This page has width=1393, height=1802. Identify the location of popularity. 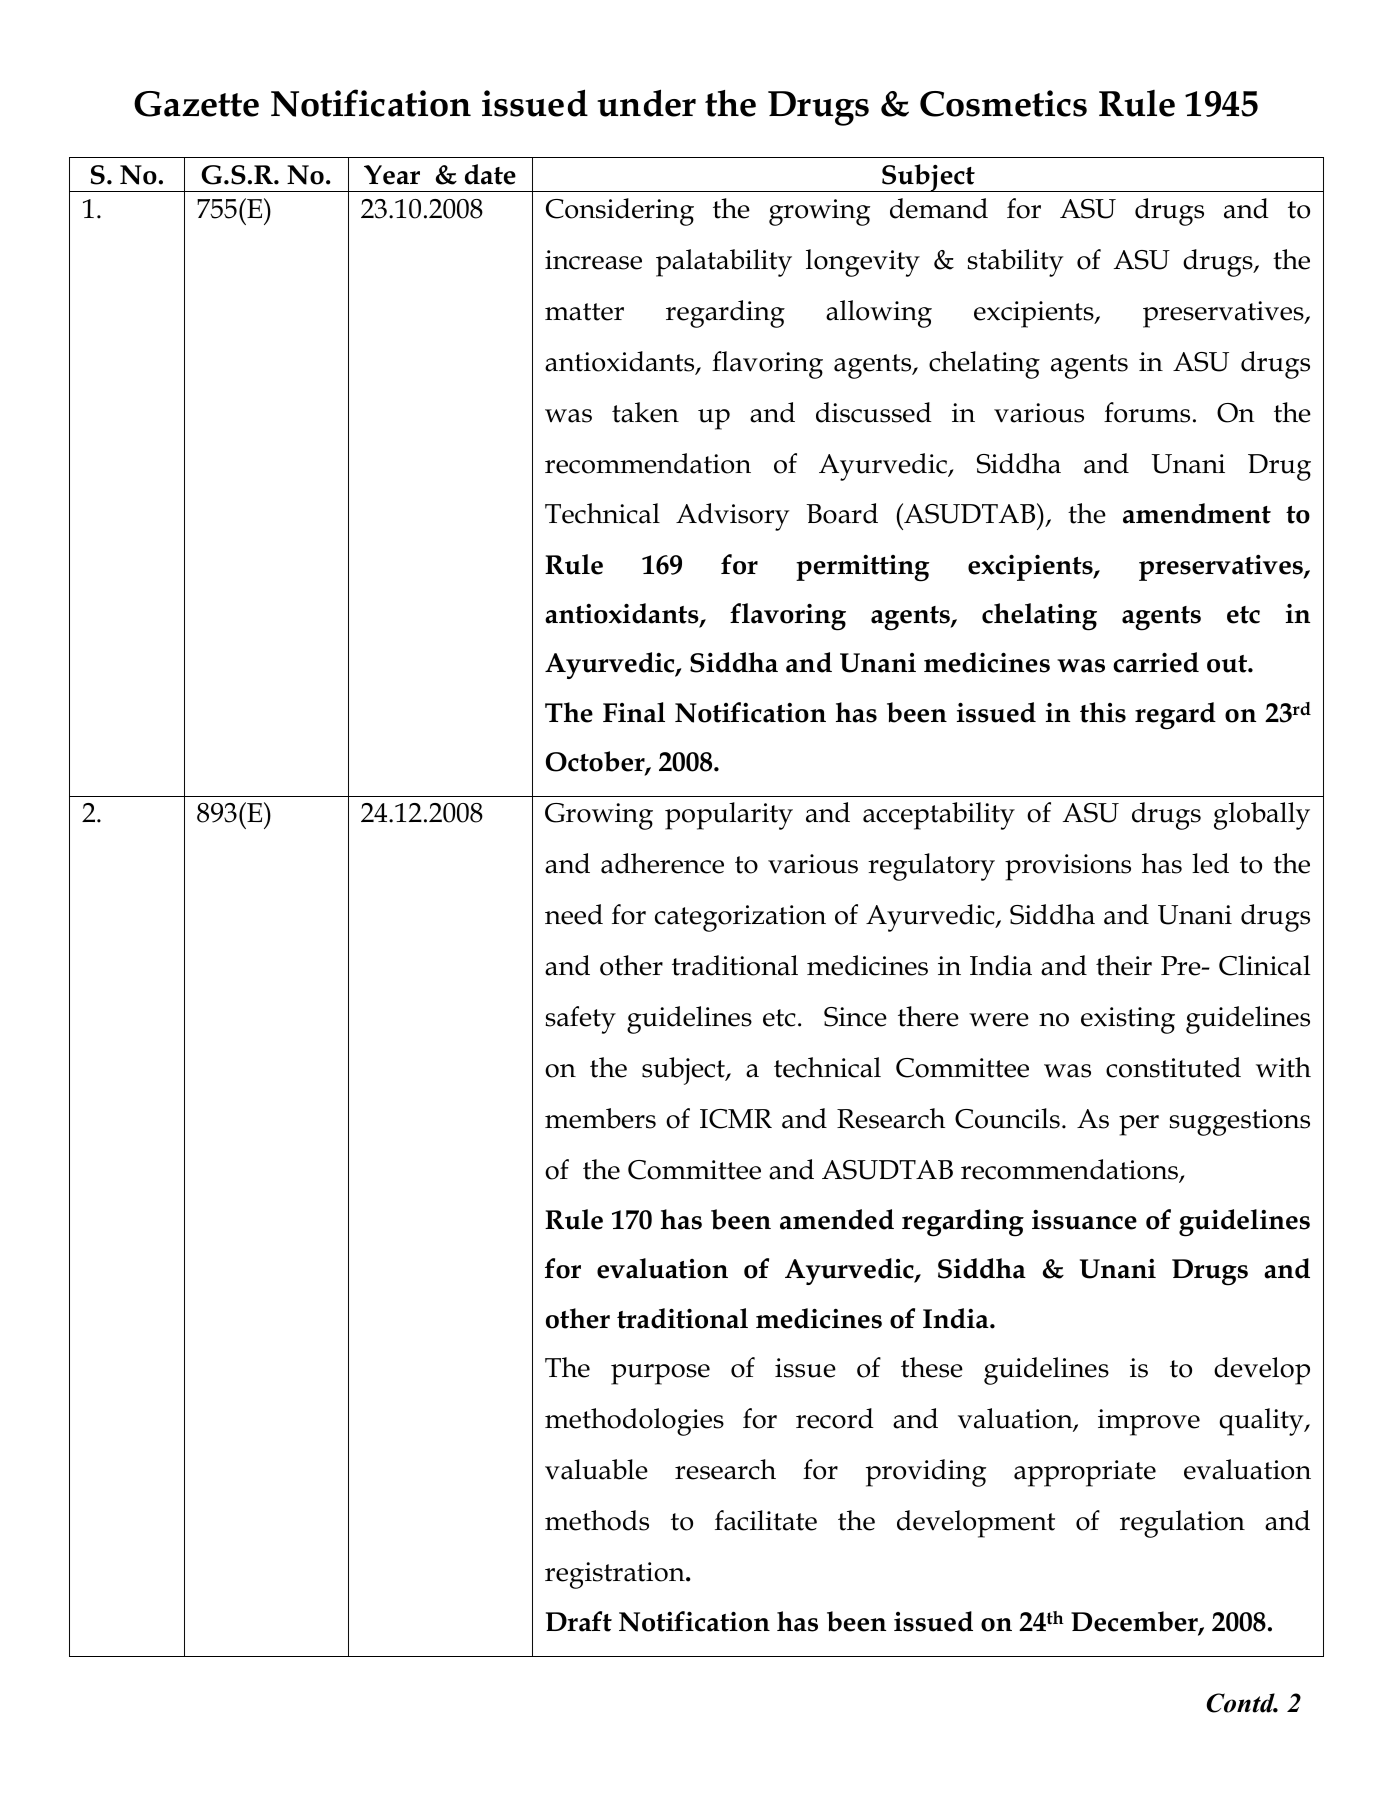
(729, 816).
